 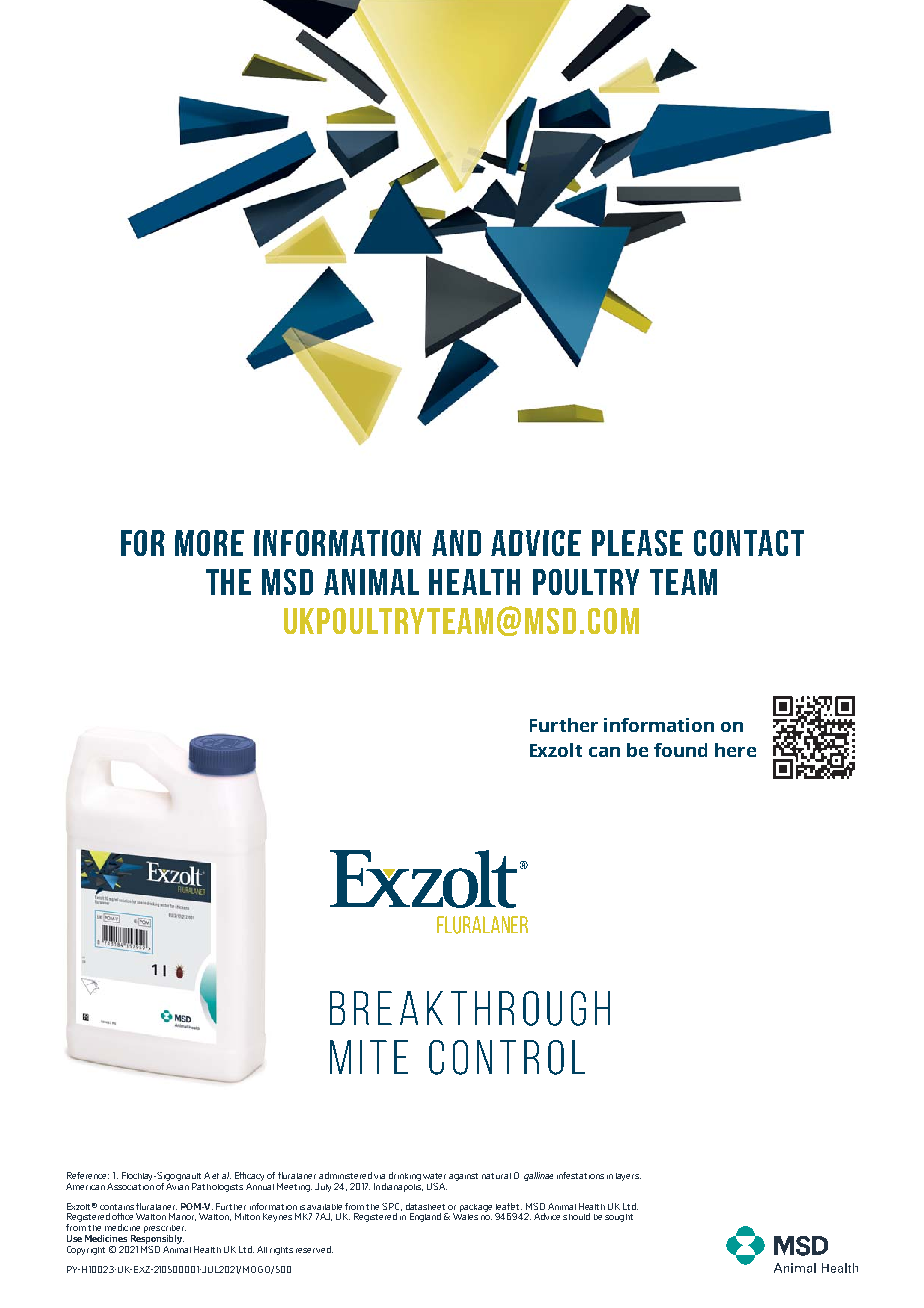 I want to click on found, so click(x=680, y=750).
